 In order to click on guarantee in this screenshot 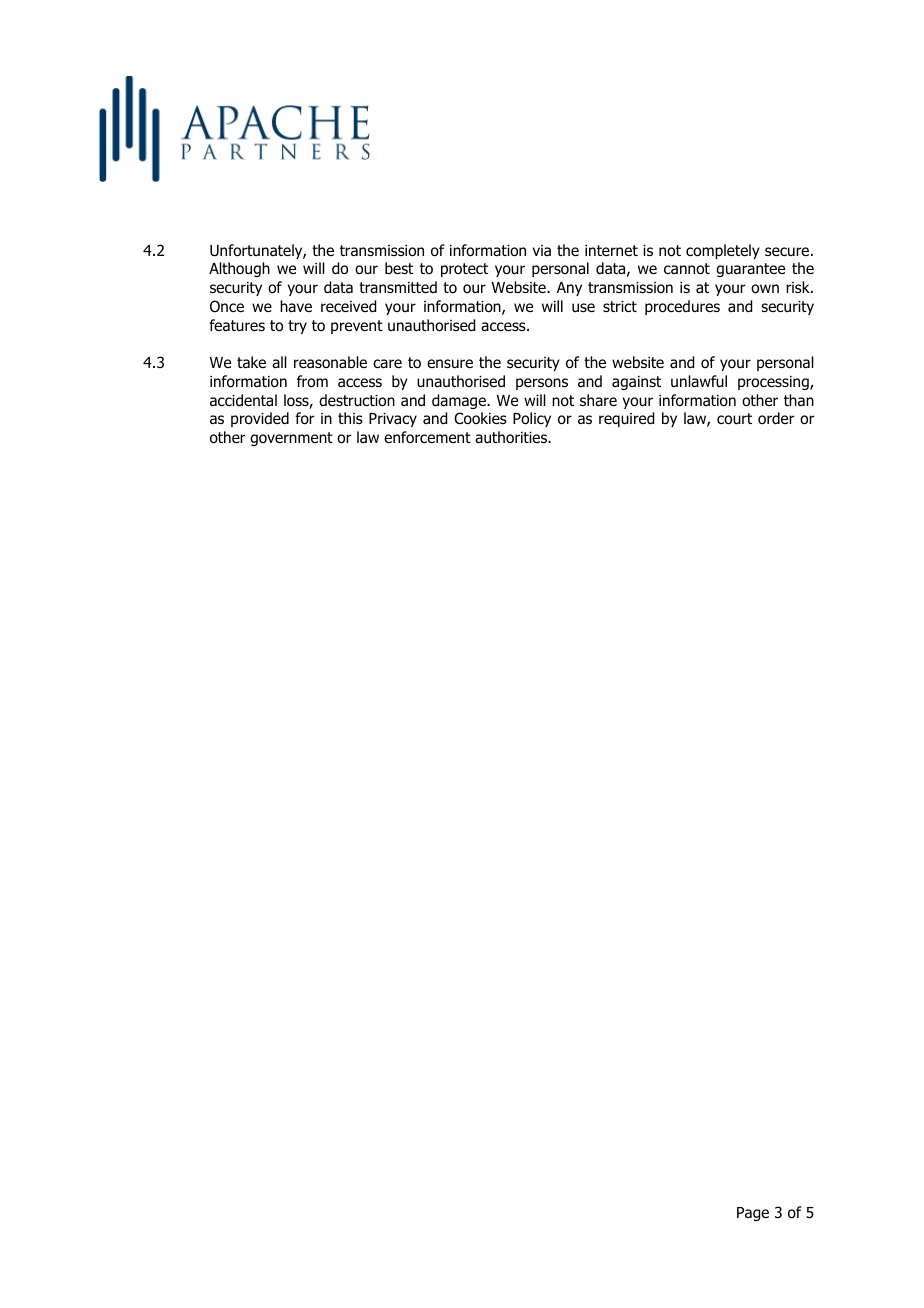, I will do `click(750, 270)`.
